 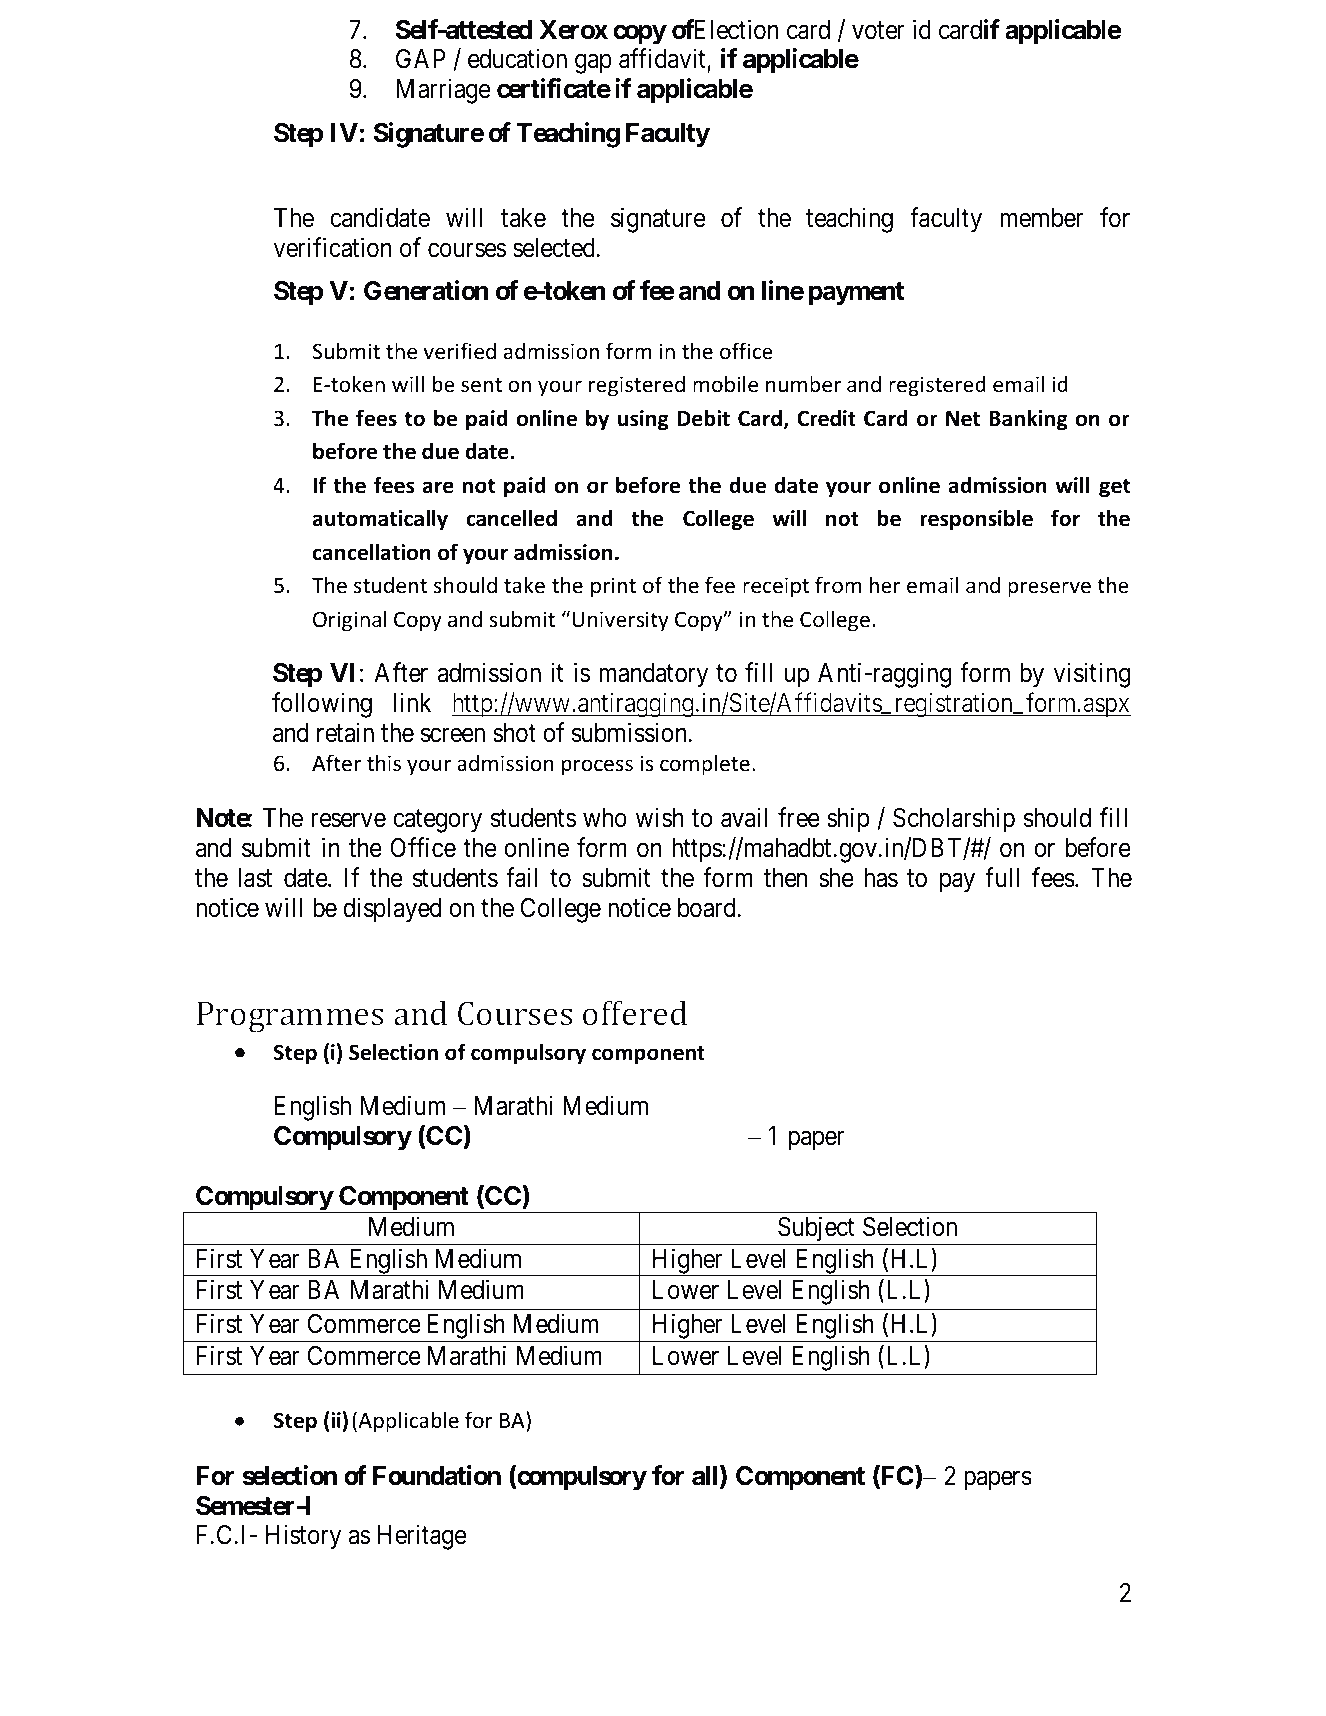 I want to click on Subject, so click(x=816, y=1230).
